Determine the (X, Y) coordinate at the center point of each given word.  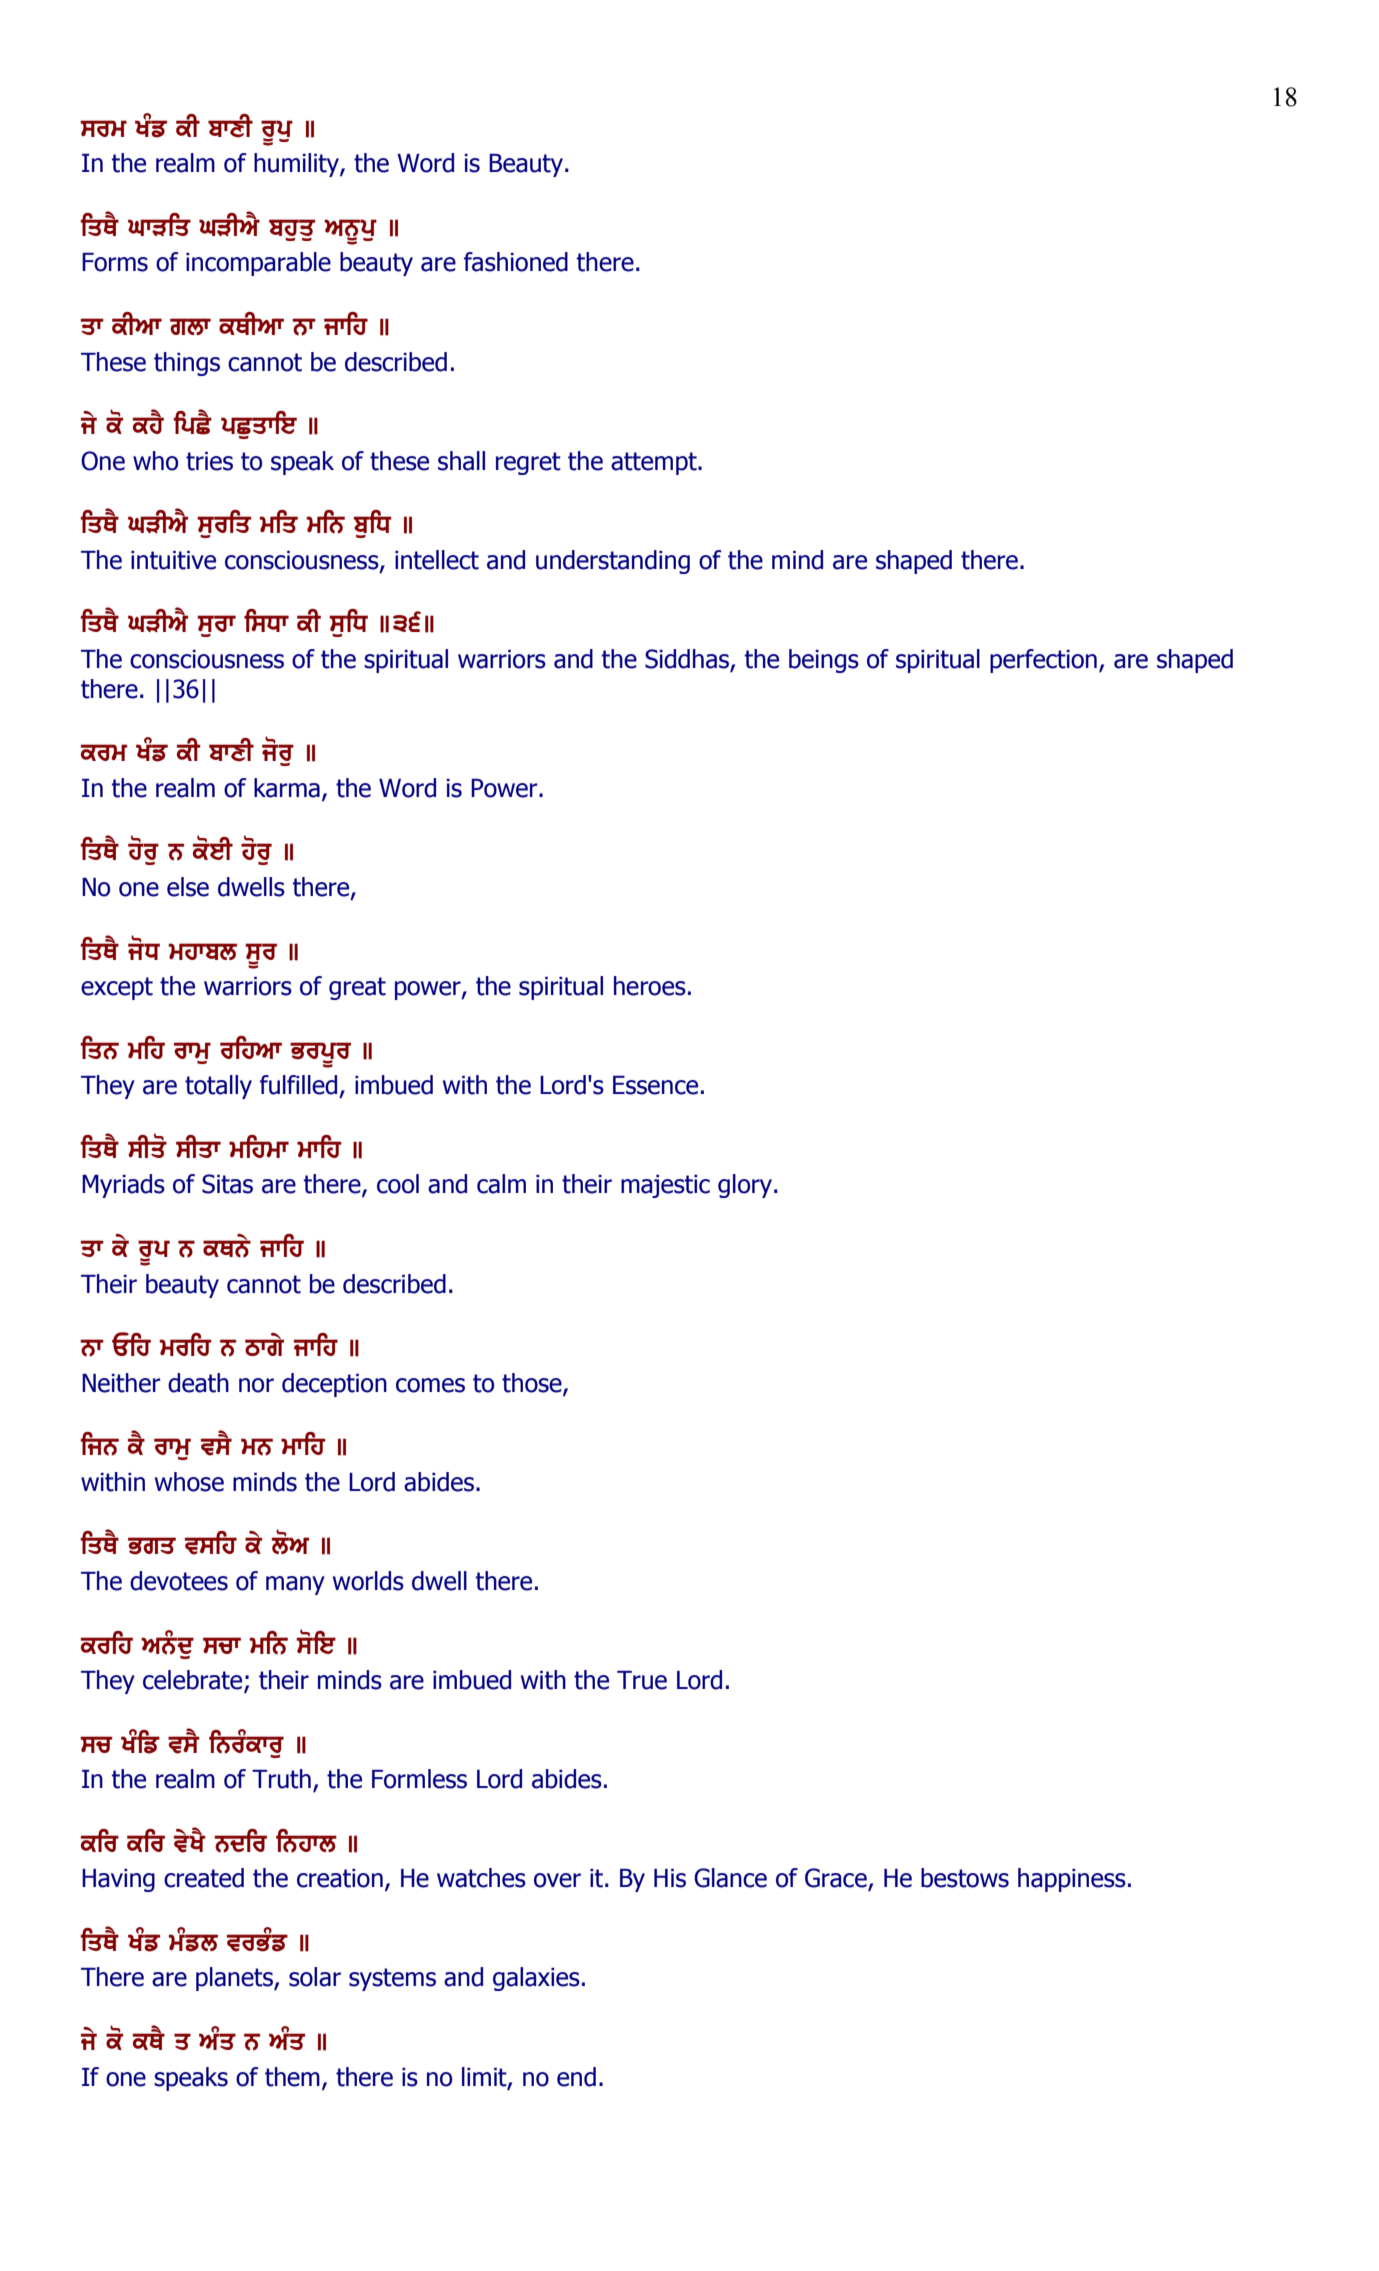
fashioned (516, 262)
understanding (613, 562)
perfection (1043, 661)
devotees (179, 1581)
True (642, 1680)
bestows (965, 1878)
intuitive (173, 560)
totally (218, 1087)
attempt (655, 463)
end (576, 2077)
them (292, 2077)
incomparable (258, 264)
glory (745, 1186)
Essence (655, 1085)
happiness (1072, 1880)
